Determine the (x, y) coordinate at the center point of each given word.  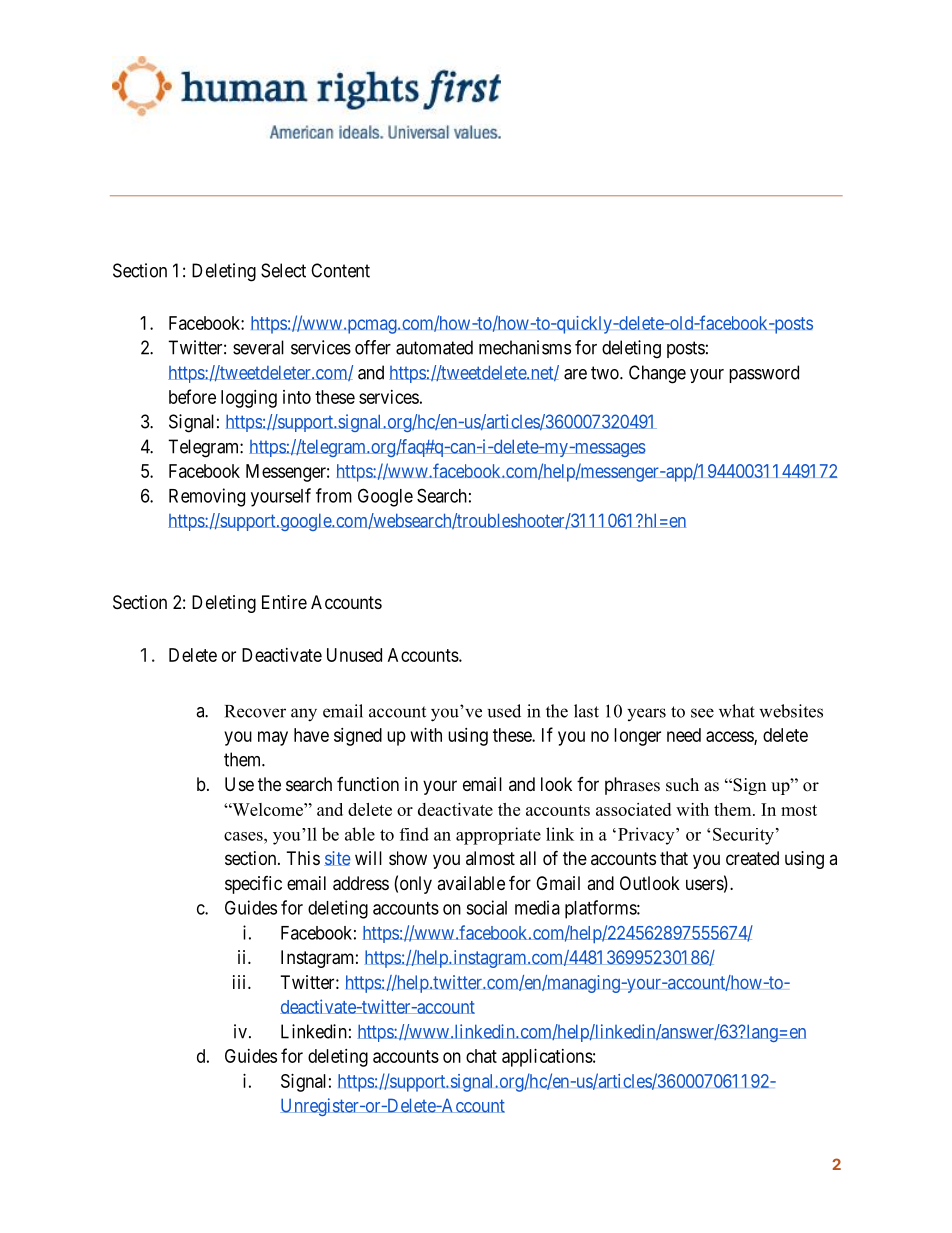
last (586, 711)
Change (657, 374)
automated (434, 347)
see (702, 713)
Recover (255, 711)
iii (241, 982)
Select (283, 270)
